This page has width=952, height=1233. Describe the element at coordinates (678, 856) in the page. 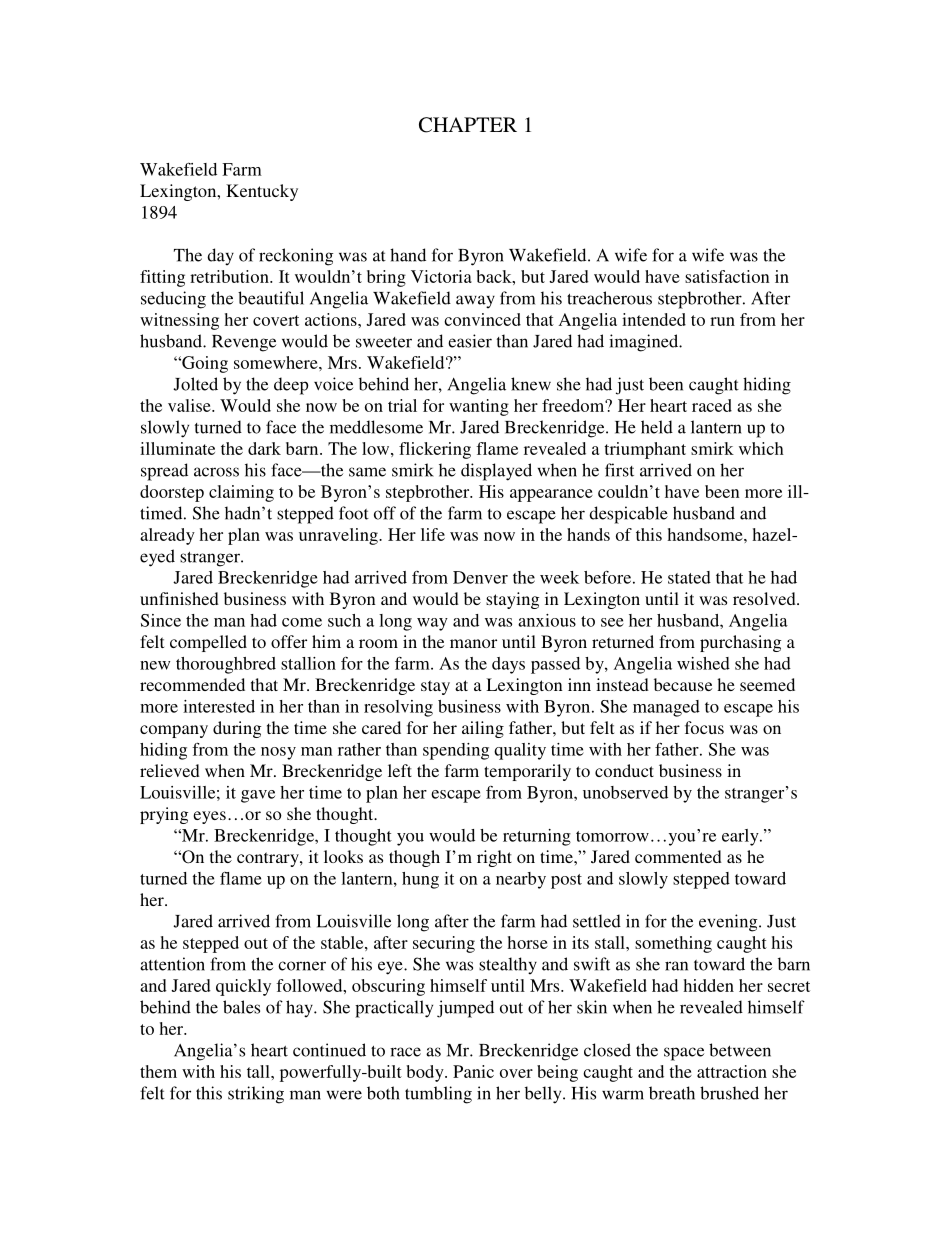

I see `commented` at that location.
